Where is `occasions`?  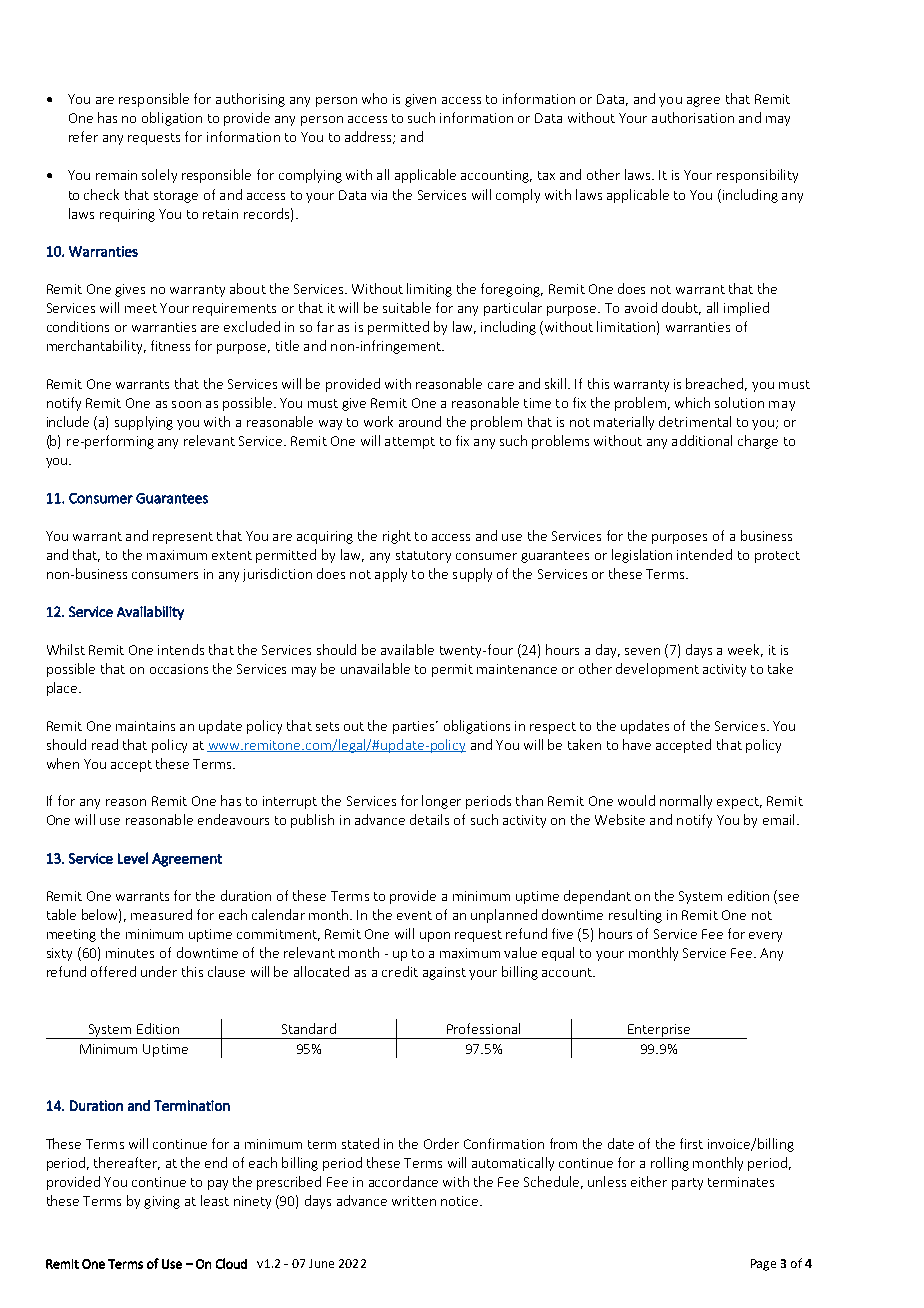 occasions is located at coordinates (179, 669).
